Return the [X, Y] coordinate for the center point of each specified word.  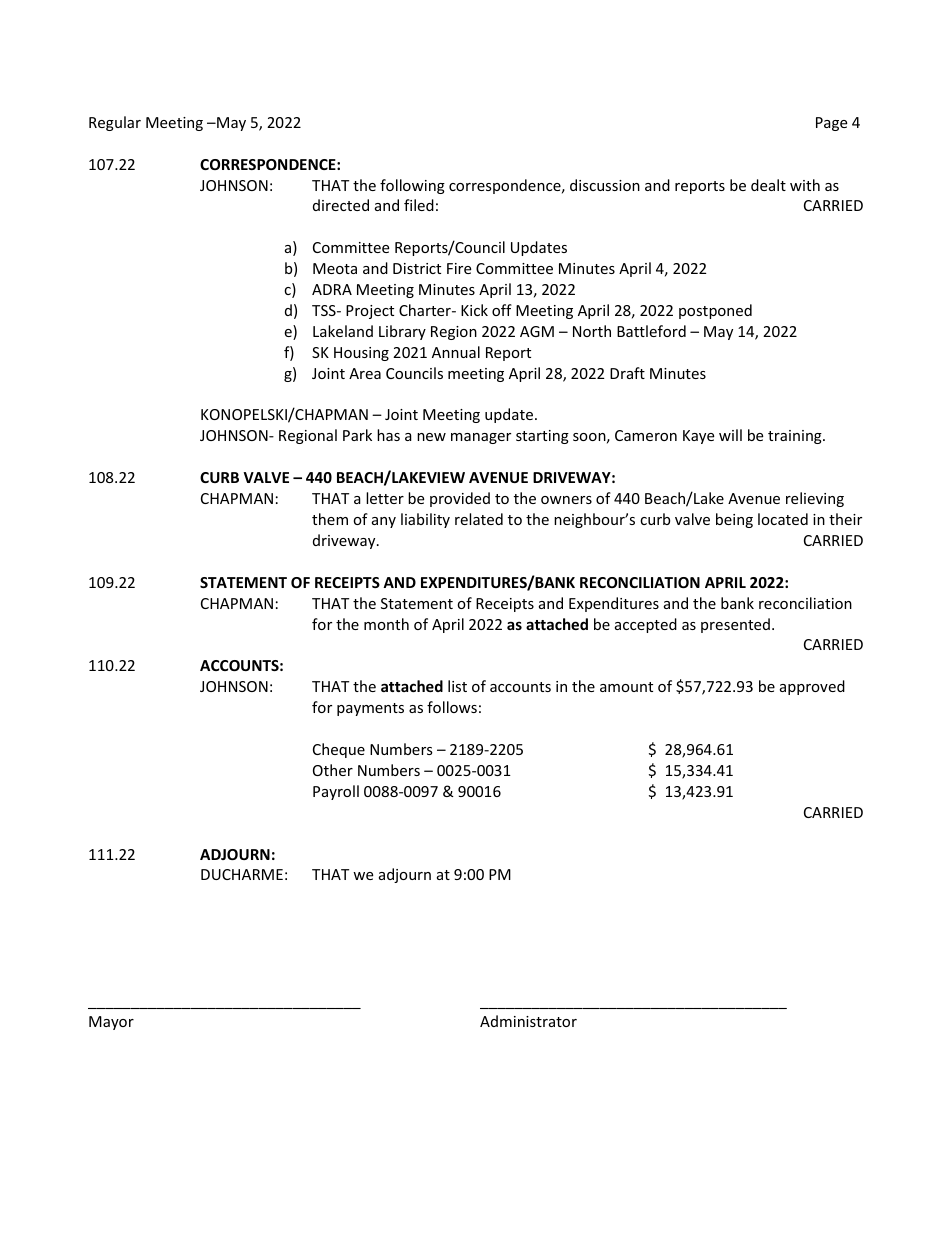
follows [452, 707]
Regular [115, 123]
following [412, 186]
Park [357, 435]
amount [626, 687]
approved [812, 687]
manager [481, 438]
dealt [768, 185]
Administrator [528, 1021]
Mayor [111, 1023]
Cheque [339, 750]
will [730, 435]
